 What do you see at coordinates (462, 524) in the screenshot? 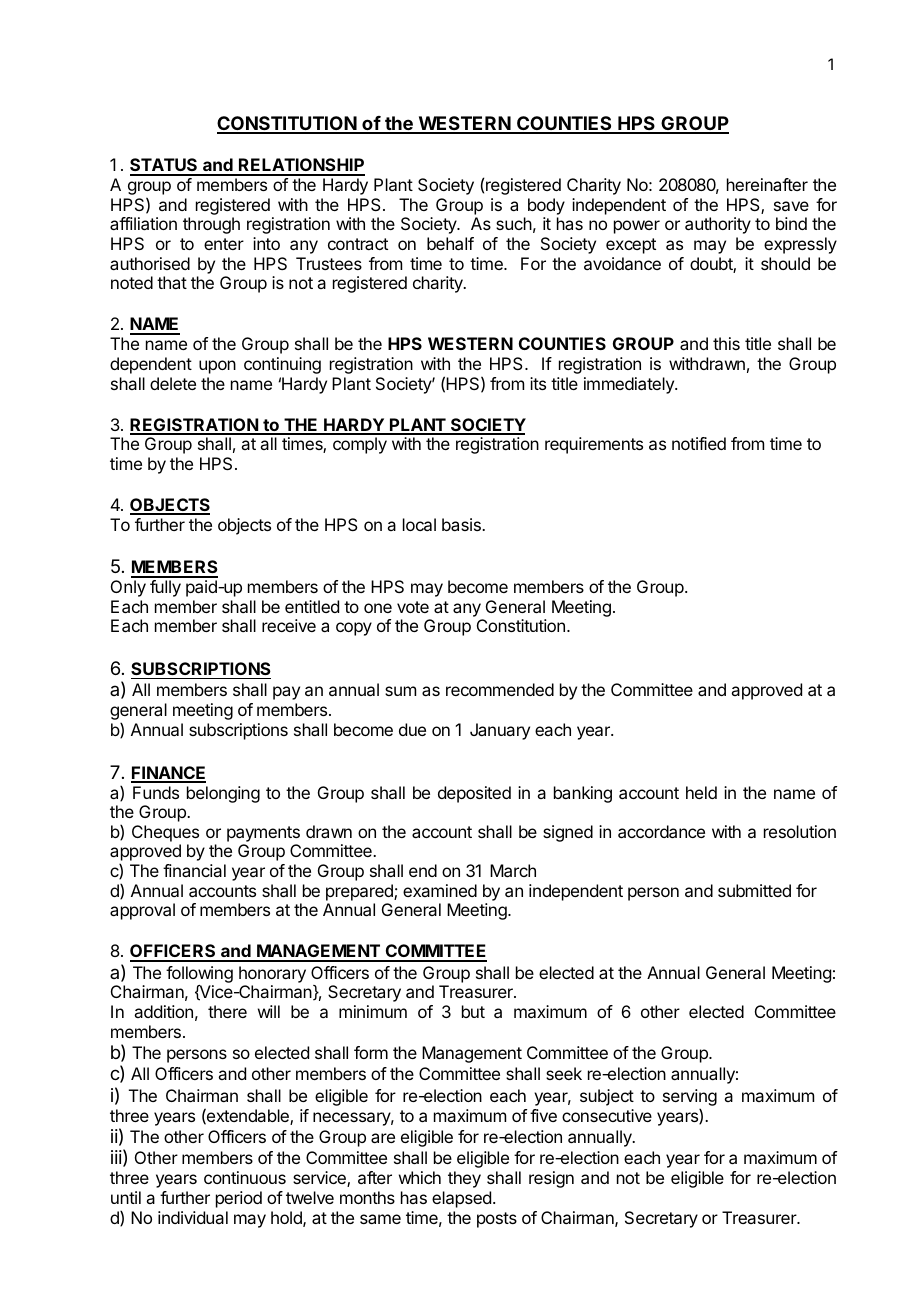
I see `basis` at bounding box center [462, 524].
